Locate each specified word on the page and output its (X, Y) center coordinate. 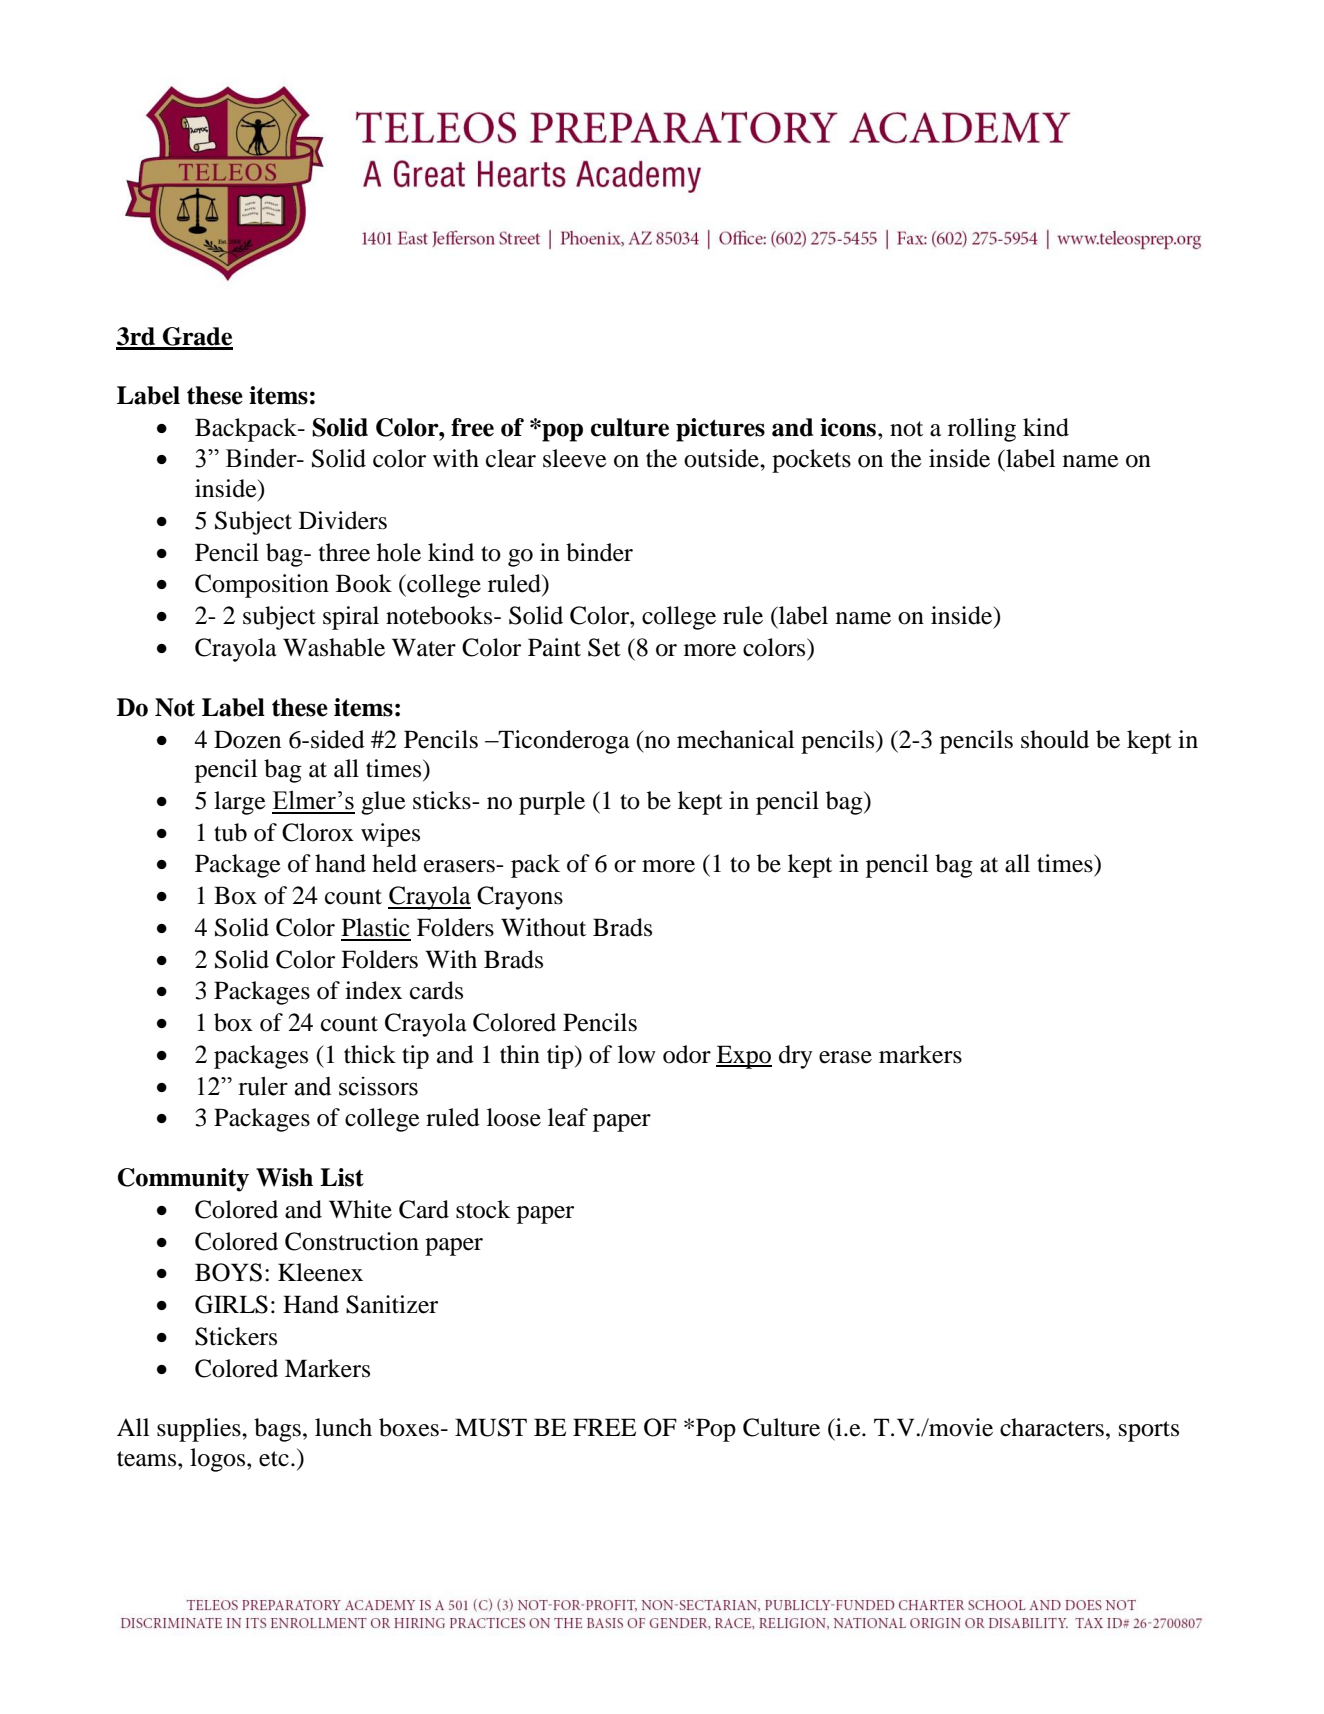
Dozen (247, 739)
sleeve (575, 458)
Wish (284, 1177)
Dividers (343, 520)
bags (277, 1430)
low (637, 1054)
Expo (744, 1057)
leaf (568, 1117)
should (1055, 739)
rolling (982, 430)
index (373, 990)
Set (604, 647)
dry (796, 1057)
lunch (343, 1427)
